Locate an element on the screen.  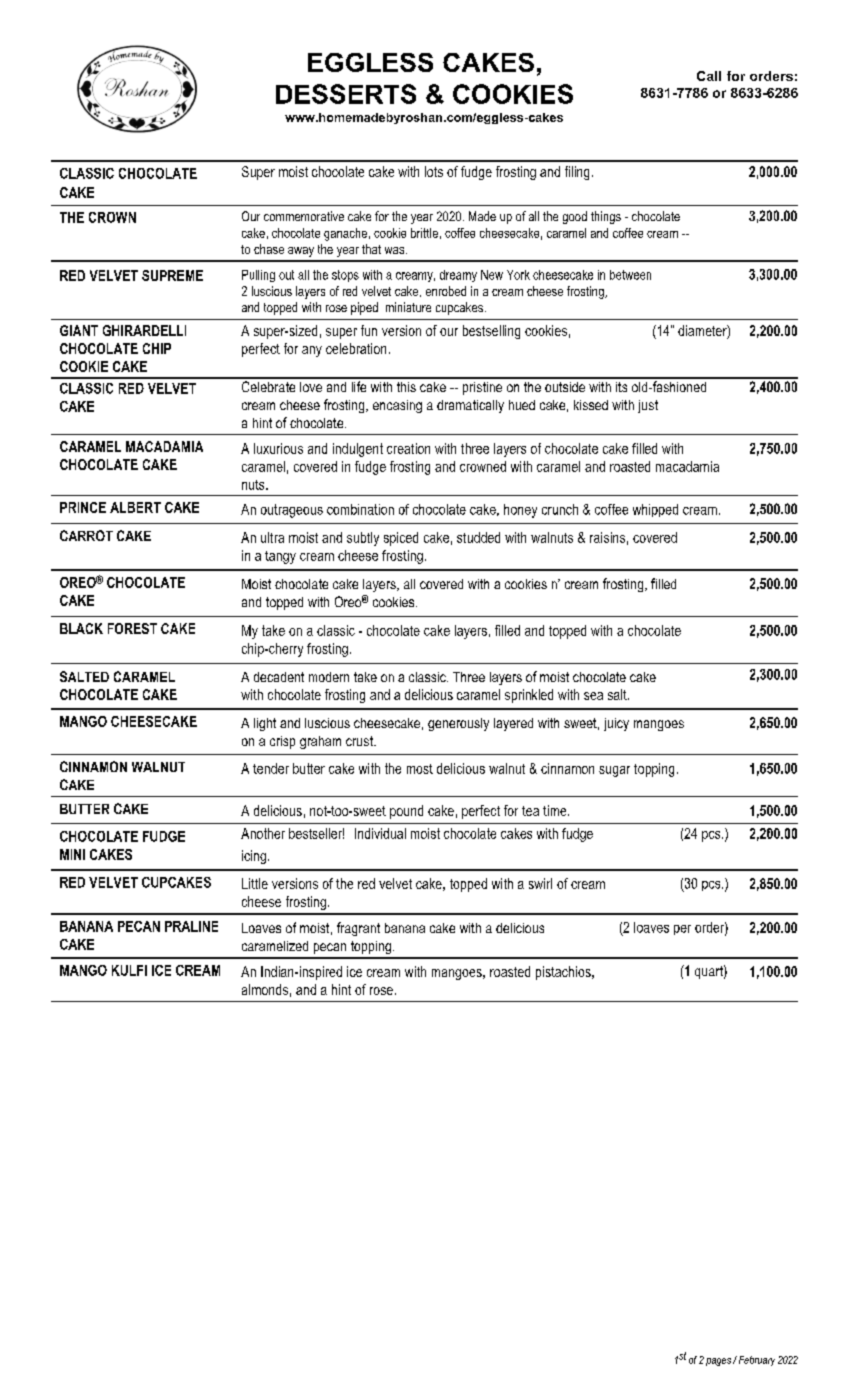
pages is located at coordinates (718, 1362).
